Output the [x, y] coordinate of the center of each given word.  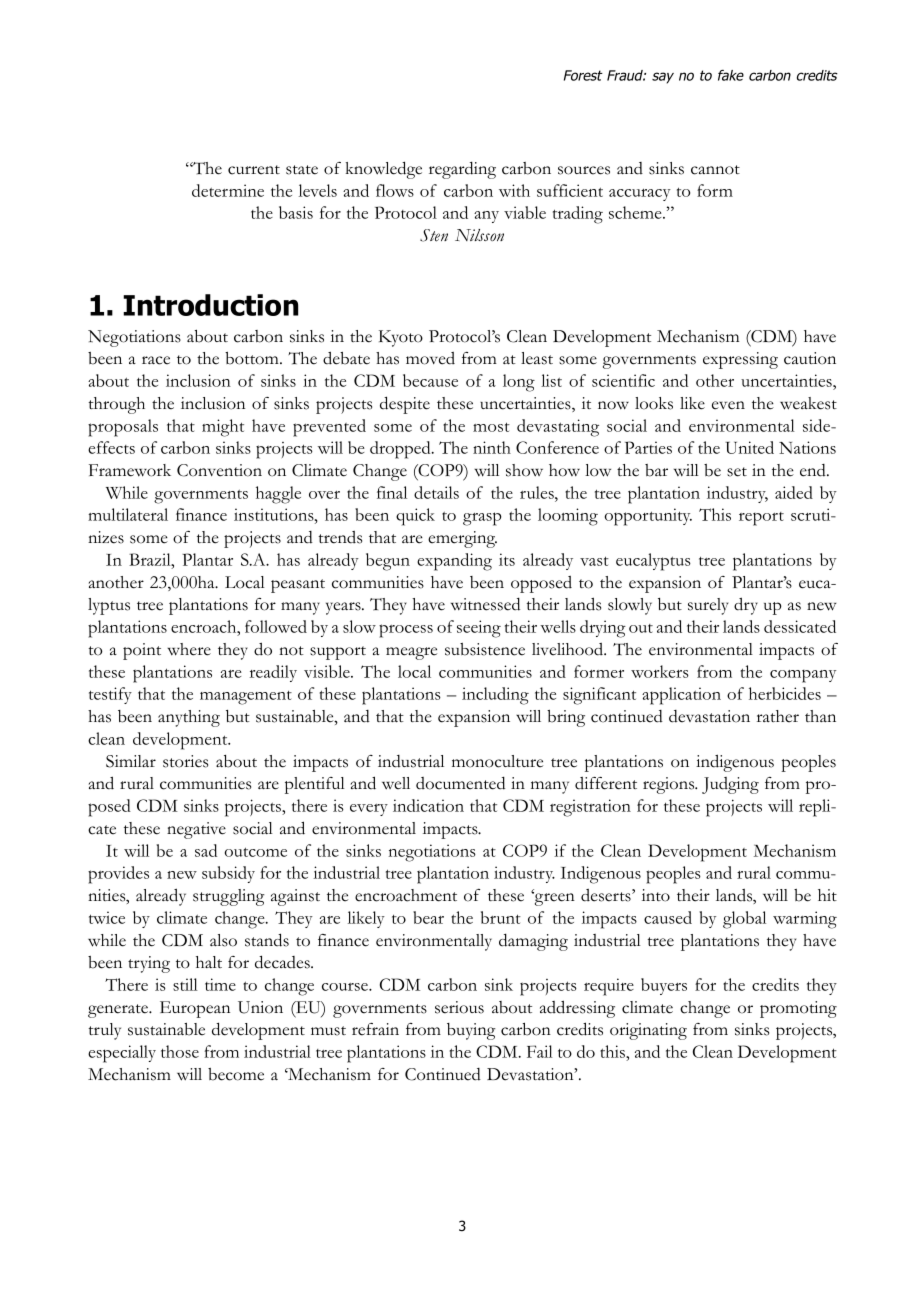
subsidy [228, 874]
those [180, 1051]
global [744, 920]
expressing [740, 360]
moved [430, 358]
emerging [462, 539]
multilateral [128, 514]
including [495, 696]
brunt [501, 917]
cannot [715, 170]
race [156, 360]
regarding [462, 170]
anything [189, 718]
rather [778, 716]
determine [228, 190]
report [761, 519]
